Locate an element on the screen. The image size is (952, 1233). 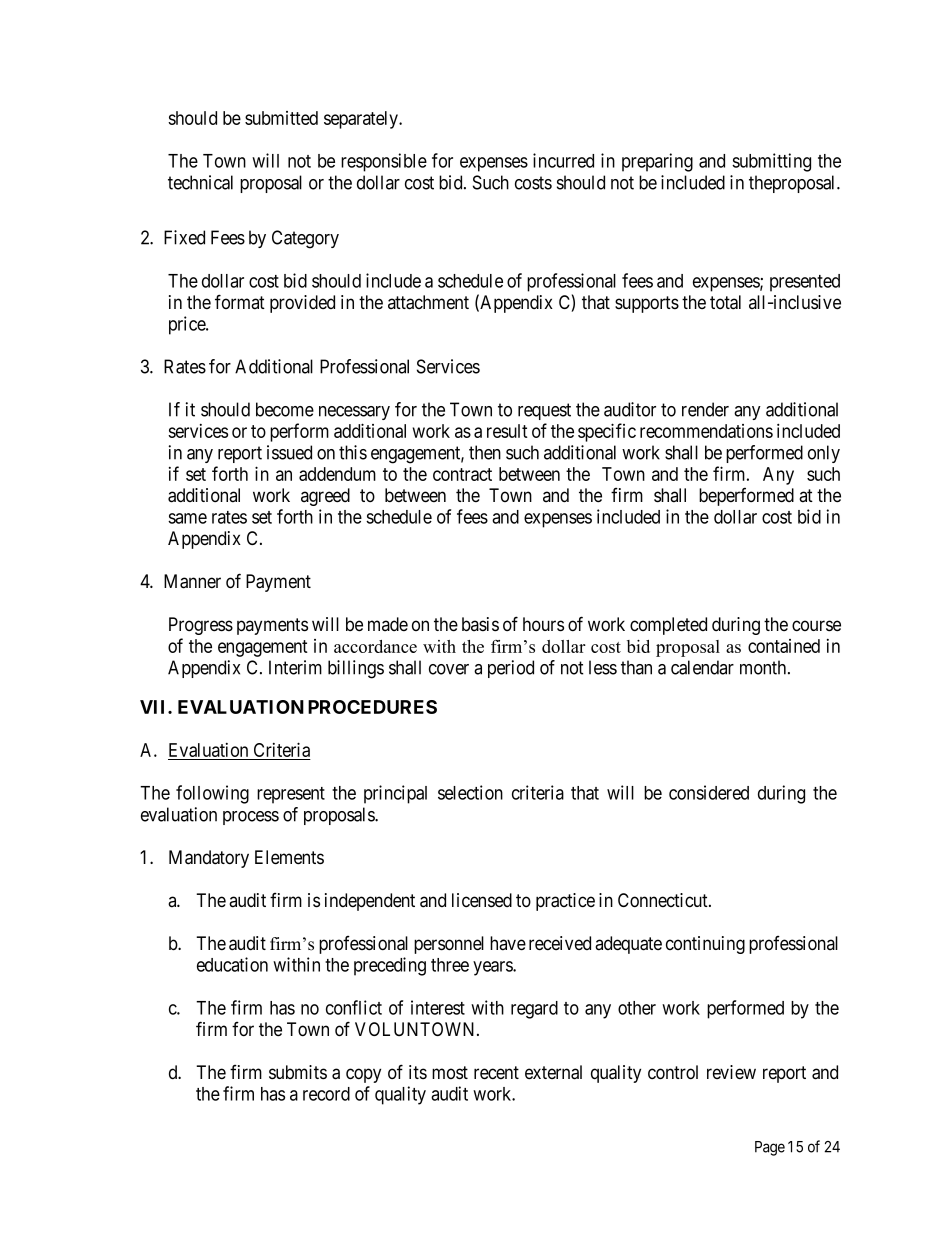
attachment is located at coordinates (428, 302).
